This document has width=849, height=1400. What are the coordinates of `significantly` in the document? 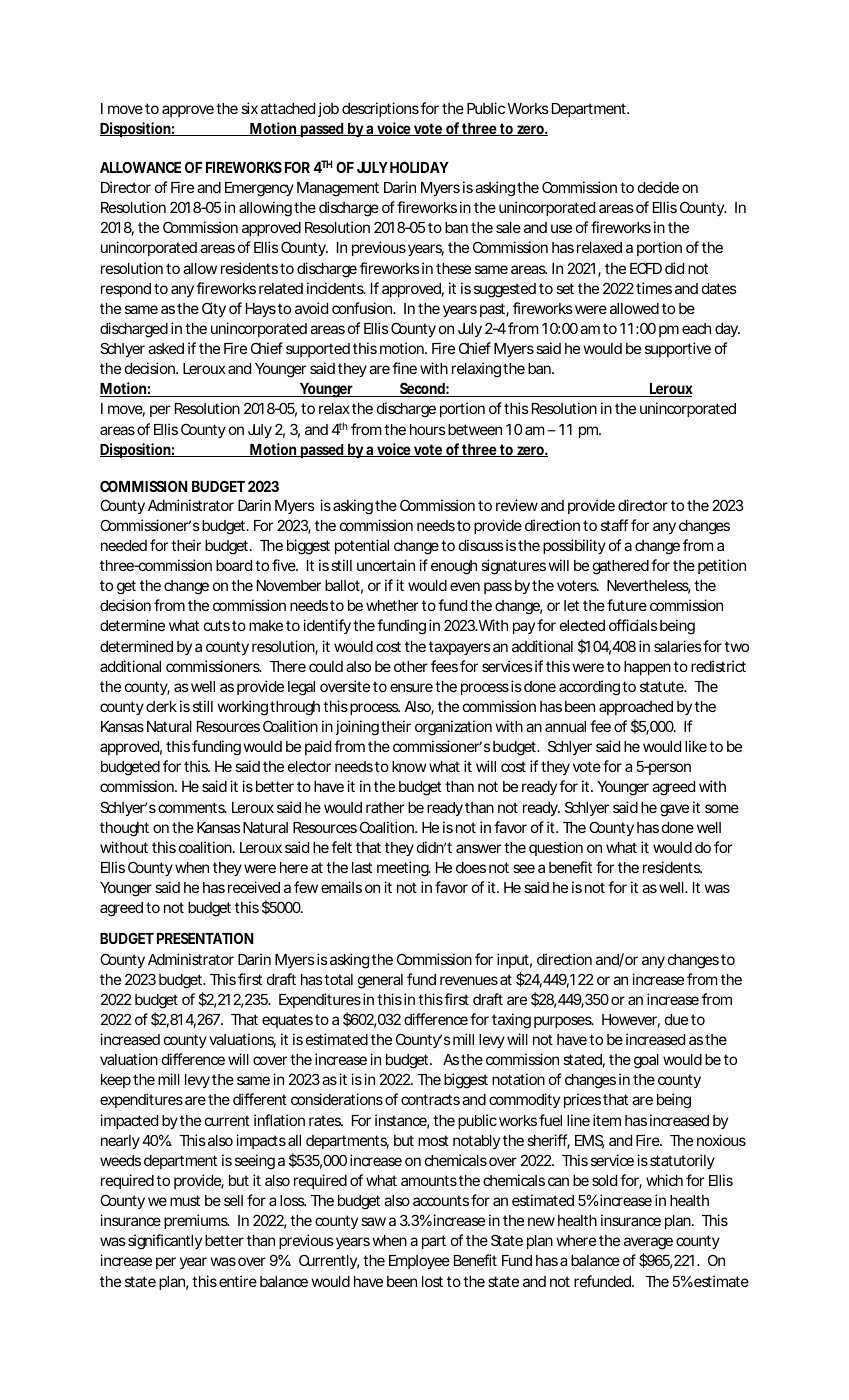 It's located at (165, 1242).
